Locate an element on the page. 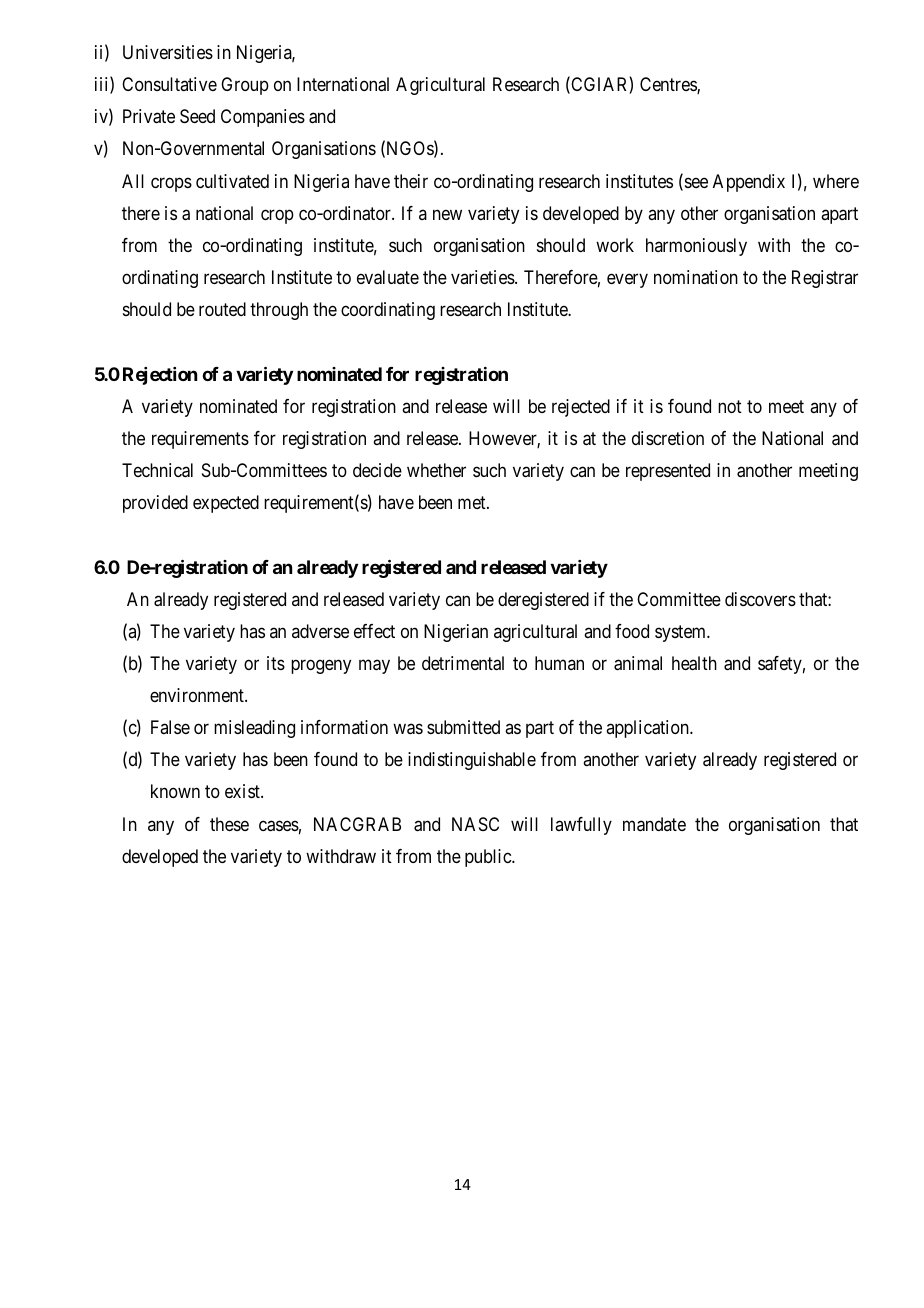 This document has width=924, height=1308. Appendix is located at coordinates (749, 183).
